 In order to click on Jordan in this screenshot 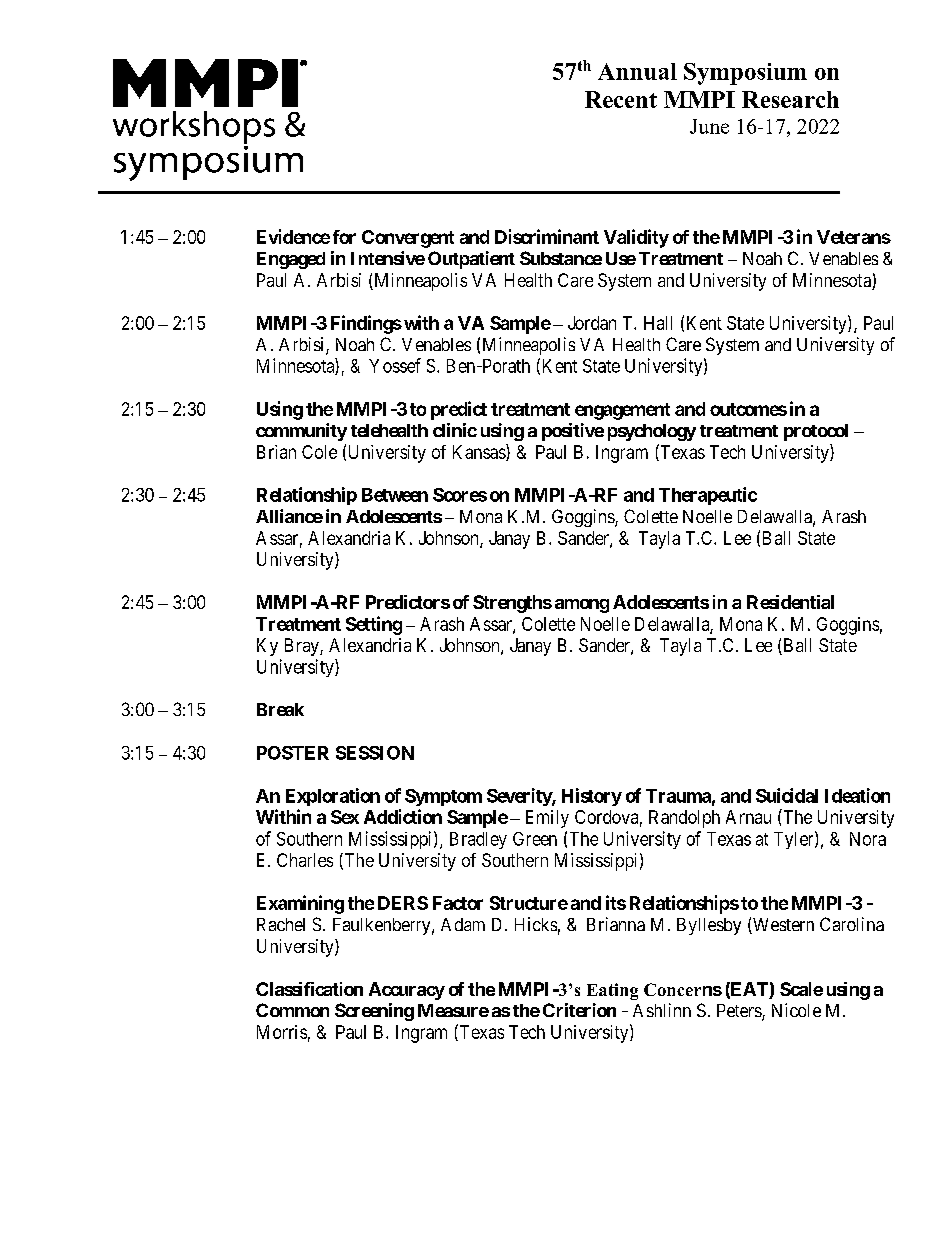, I will do `click(592, 323)`.
